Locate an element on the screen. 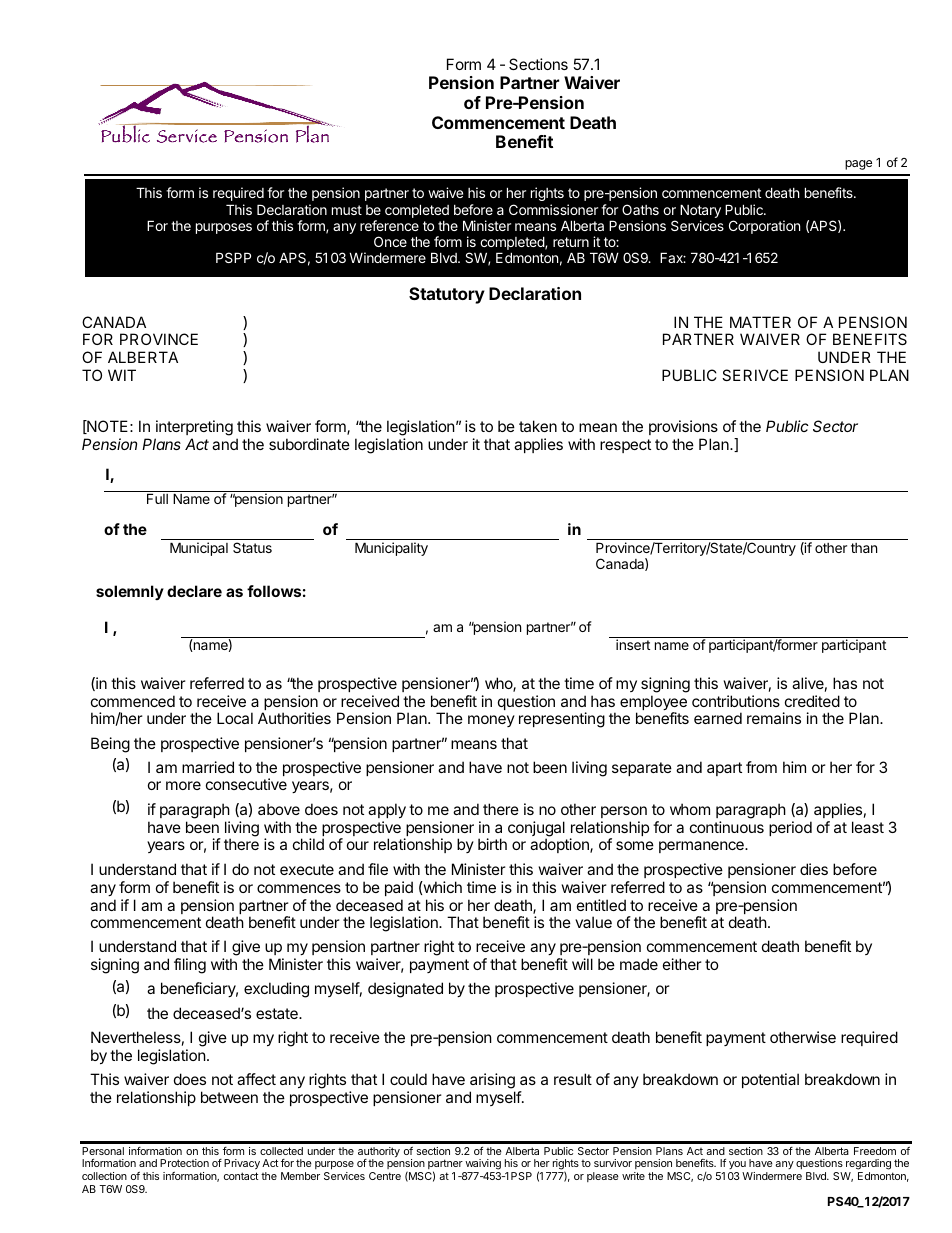  taken is located at coordinates (538, 426).
